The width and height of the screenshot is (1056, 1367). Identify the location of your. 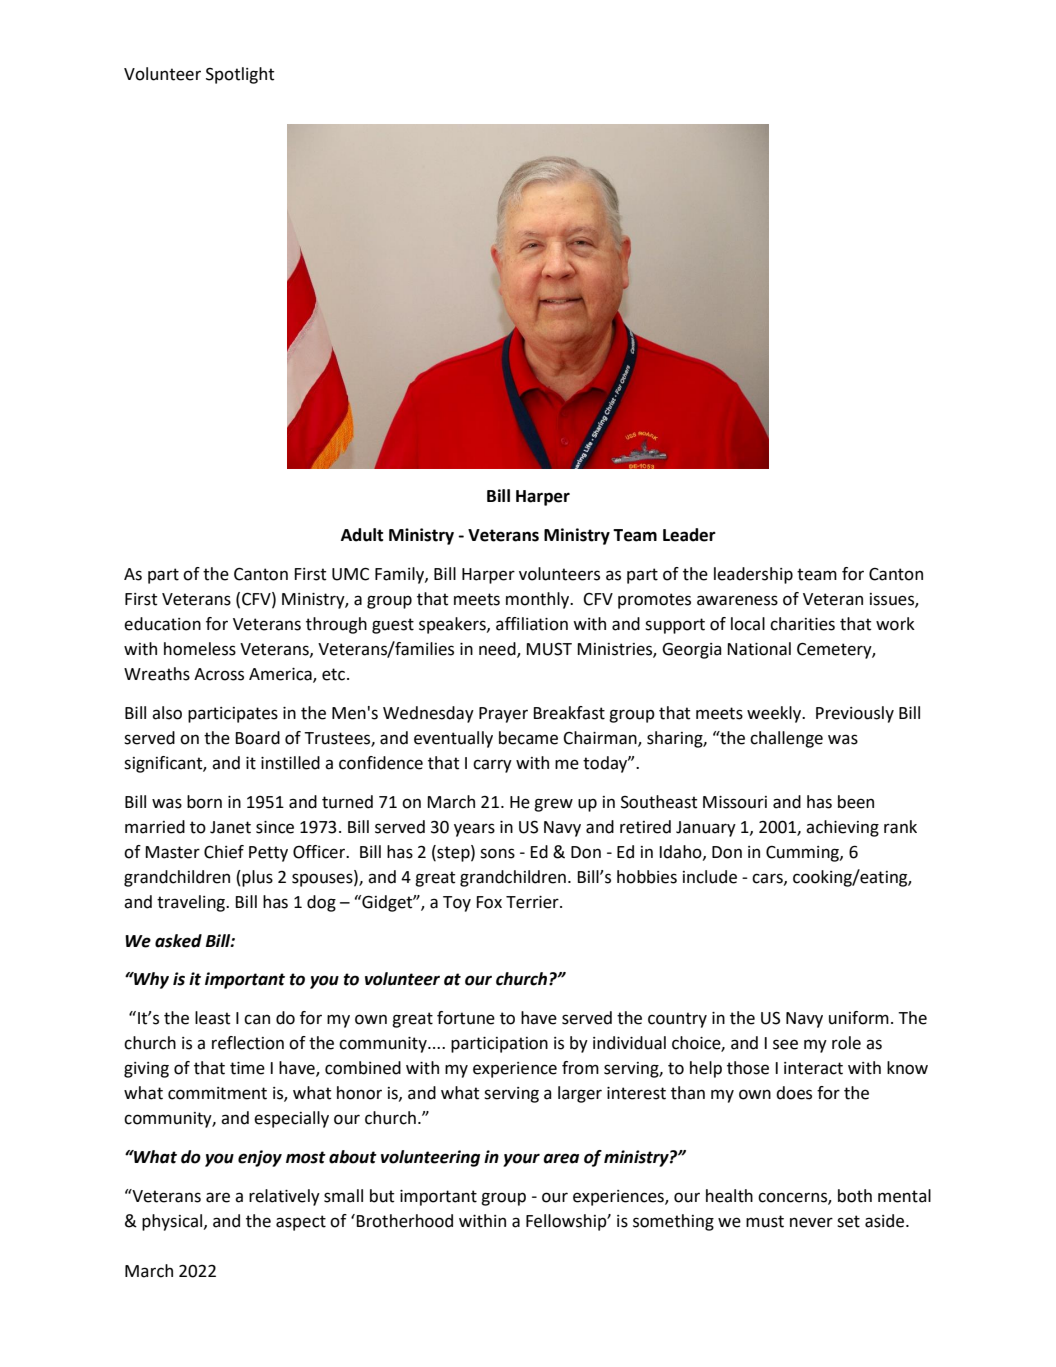
(521, 1160).
